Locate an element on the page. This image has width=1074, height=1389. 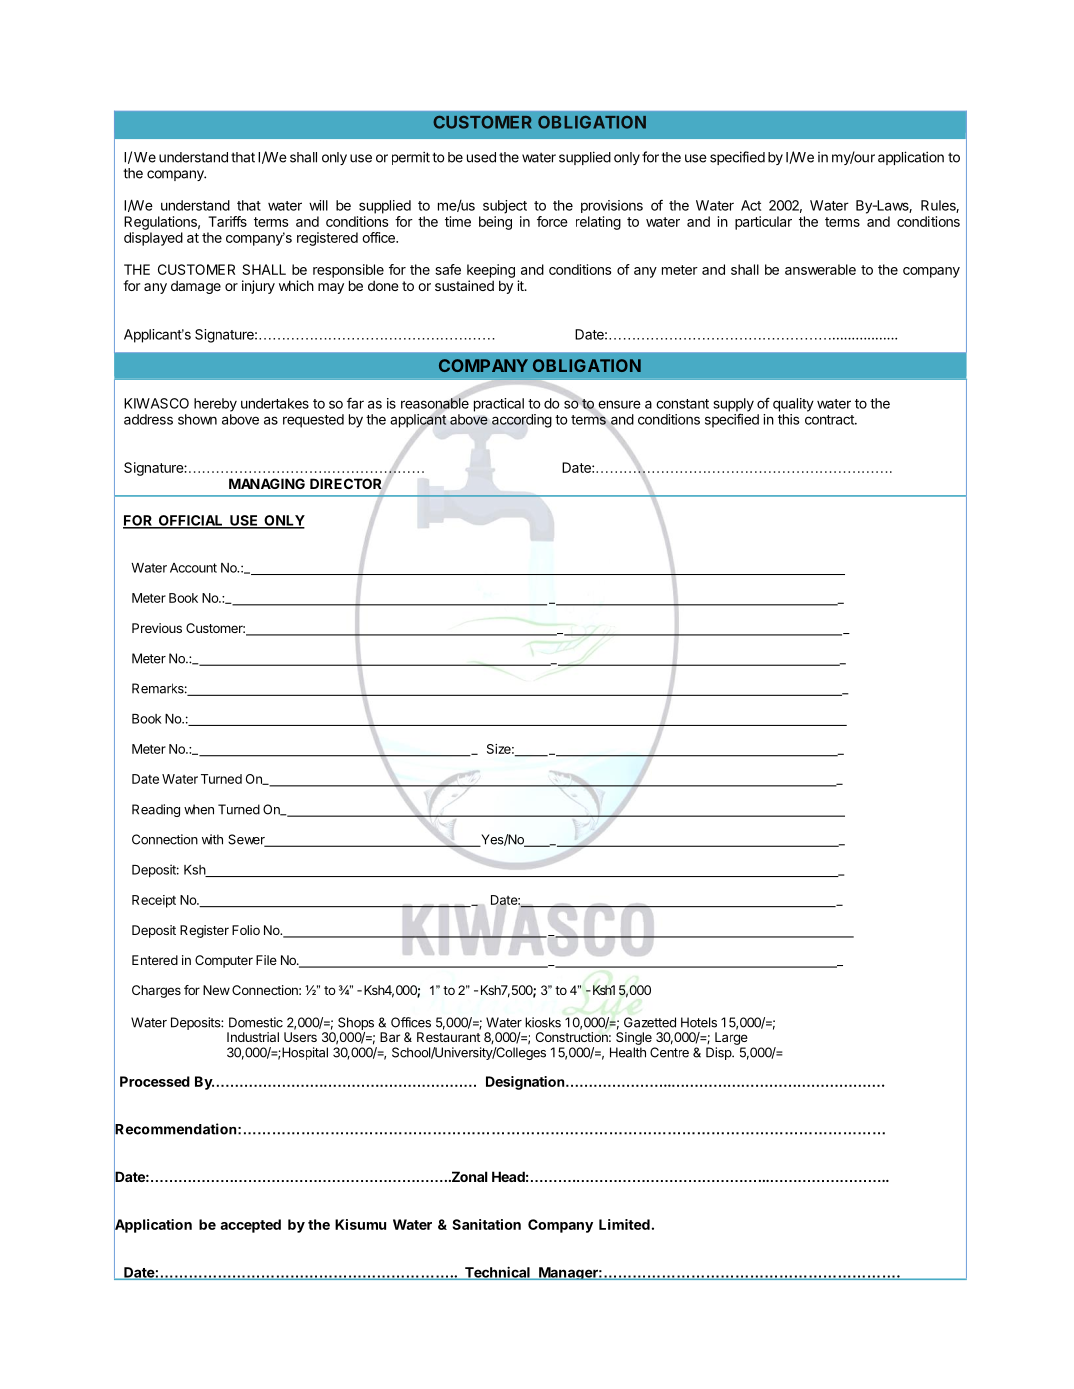
this is located at coordinates (788, 419).
